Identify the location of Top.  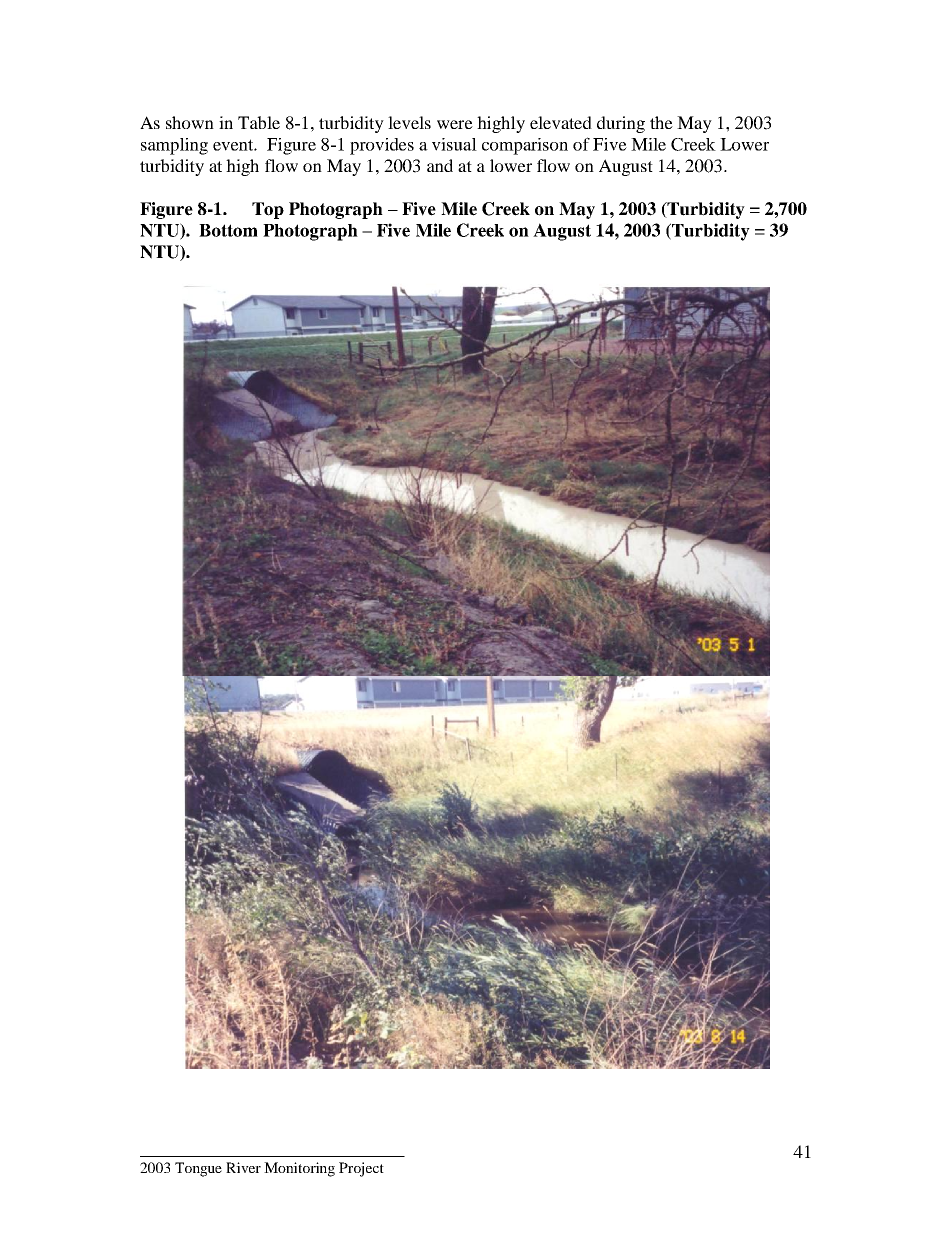
(268, 210).
